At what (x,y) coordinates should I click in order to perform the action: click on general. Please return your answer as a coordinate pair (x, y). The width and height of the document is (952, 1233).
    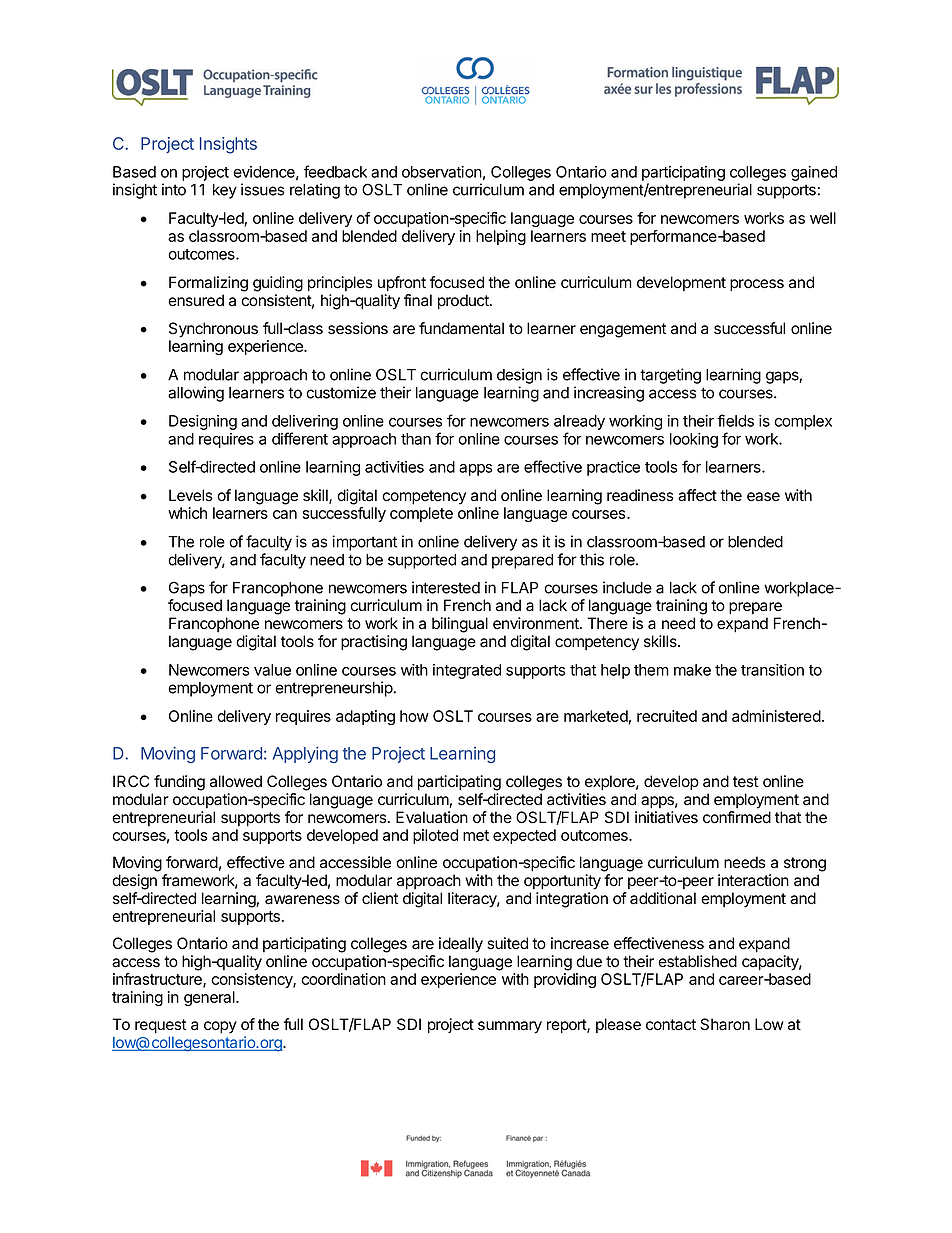
    Looking at the image, I should click on (210, 998).
